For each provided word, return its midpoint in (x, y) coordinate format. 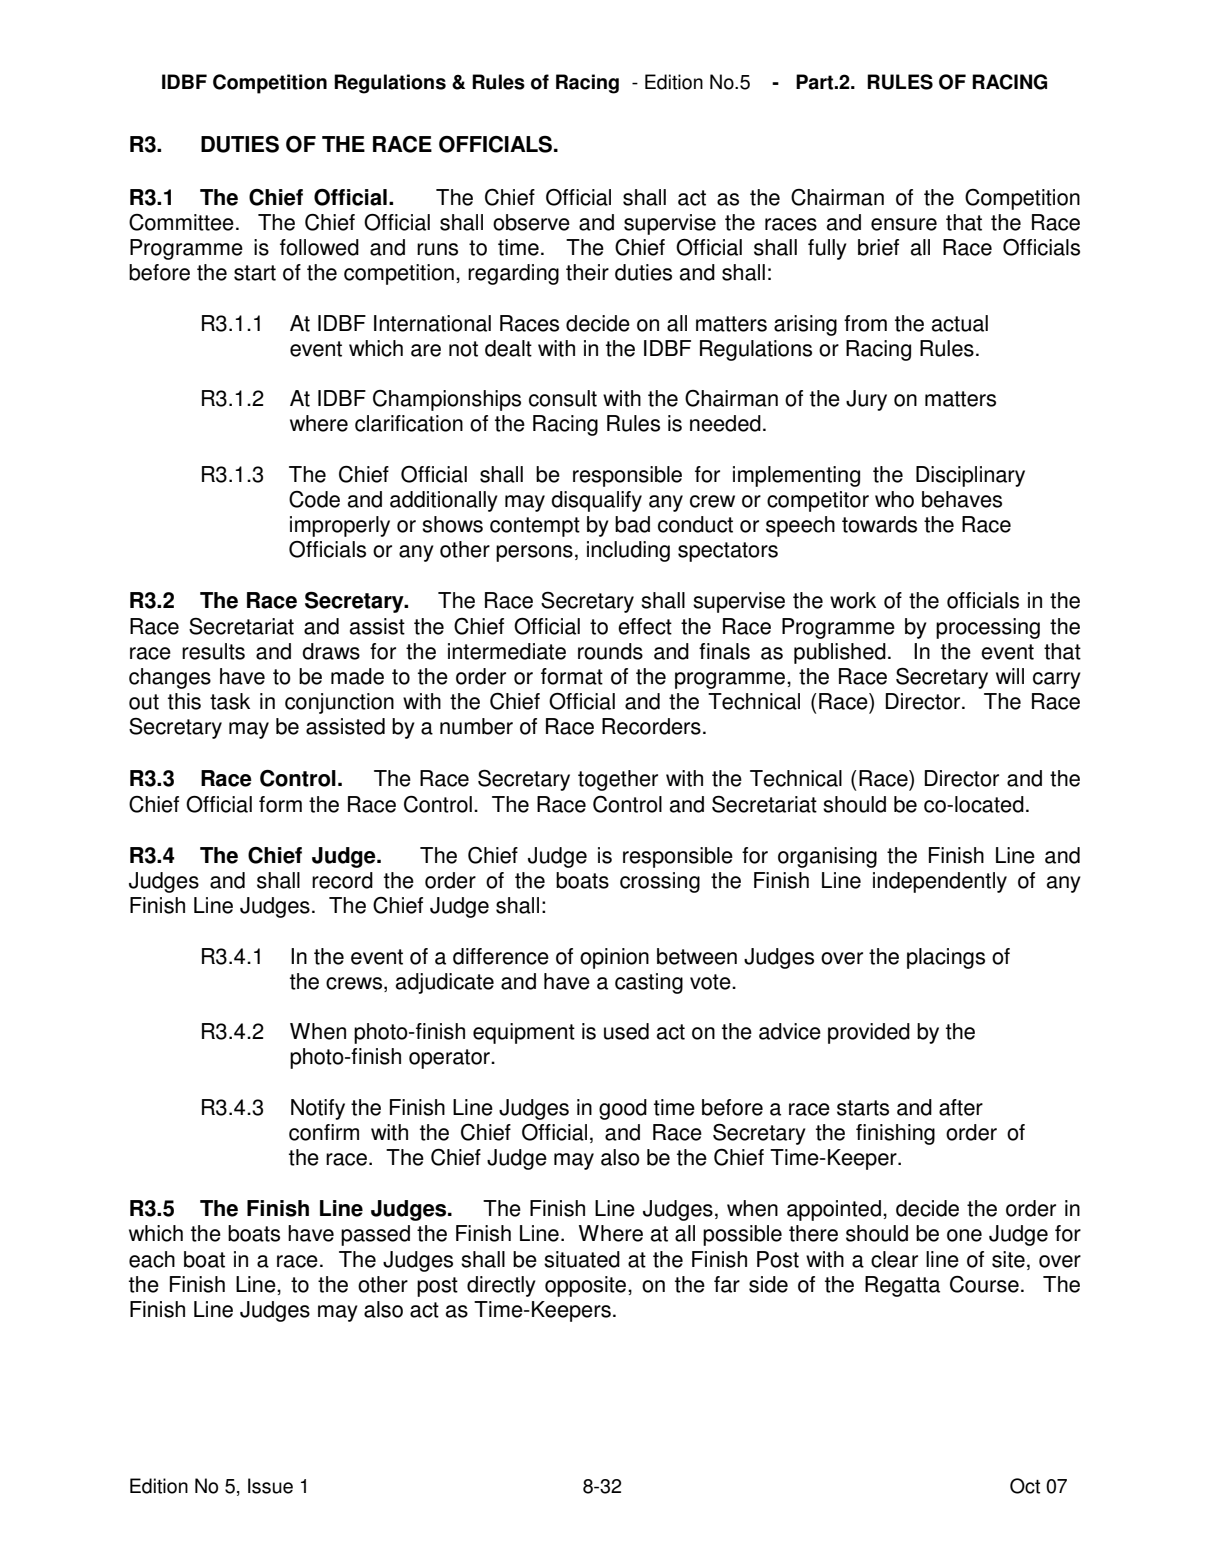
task (230, 701)
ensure (904, 224)
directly (501, 1286)
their (587, 272)
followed (319, 247)
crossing (660, 882)
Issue (270, 1486)
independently (940, 882)
